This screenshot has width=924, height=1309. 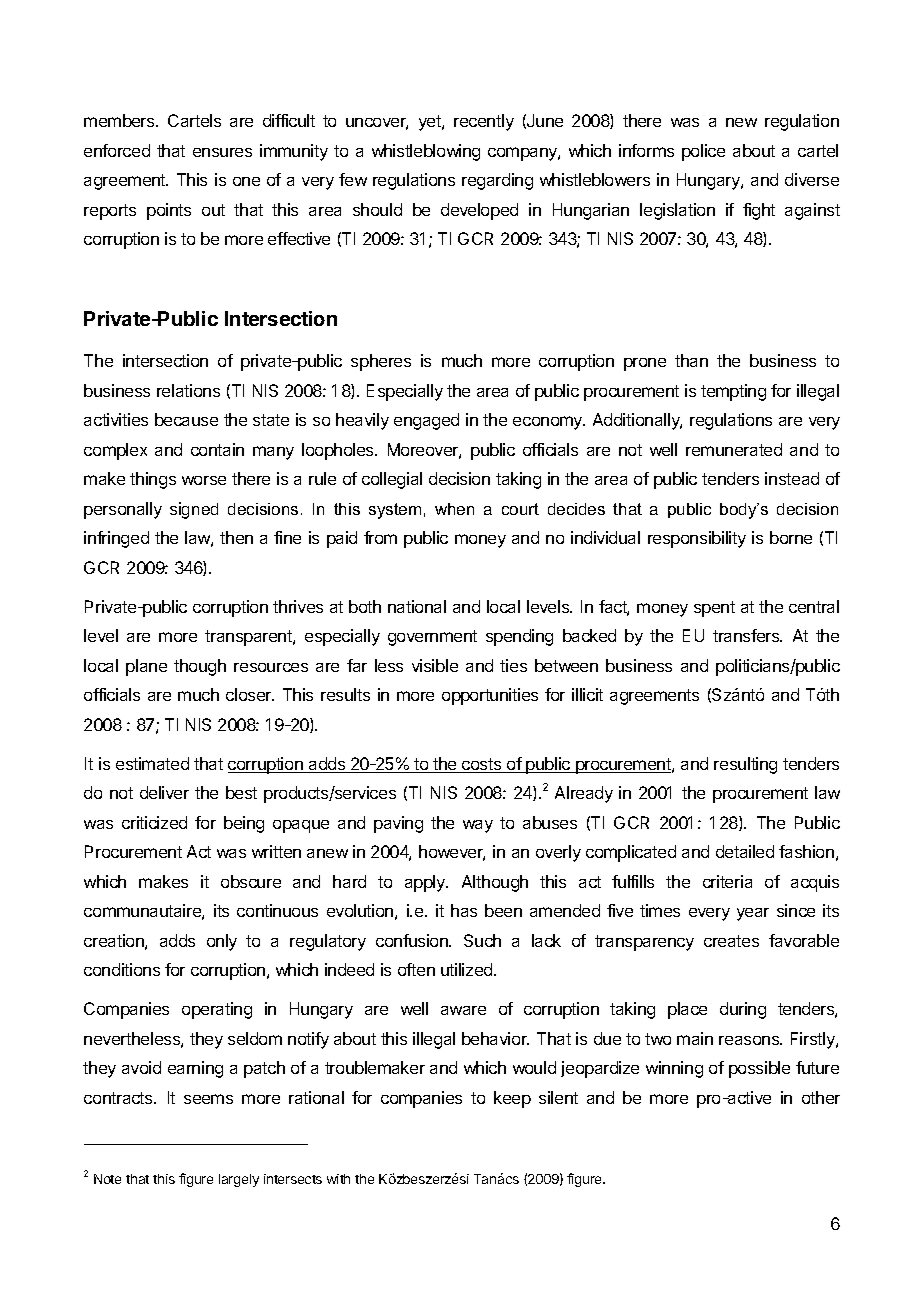 What do you see at coordinates (146, 667) in the screenshot?
I see `plane` at bounding box center [146, 667].
